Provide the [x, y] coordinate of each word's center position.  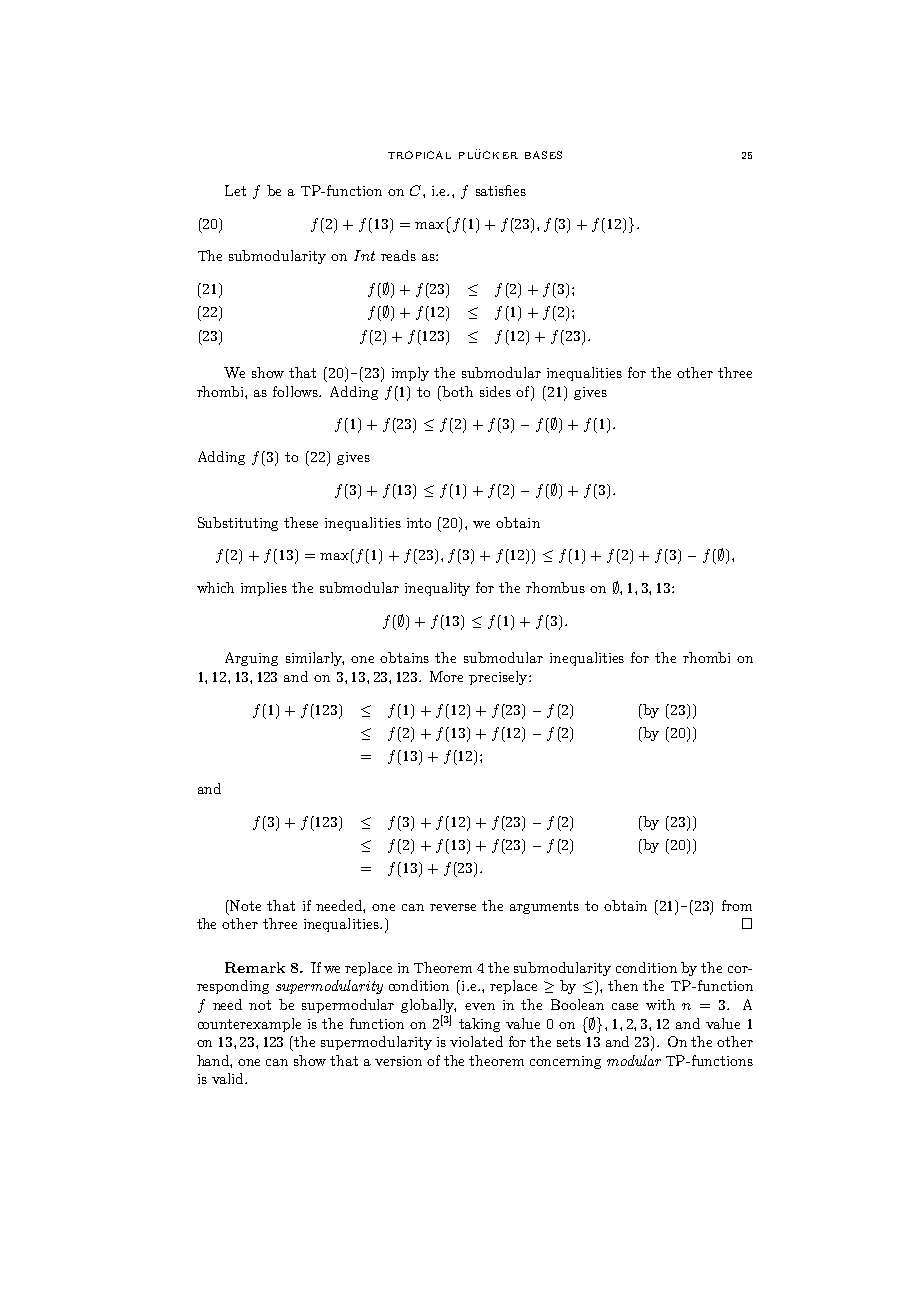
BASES [543, 155]
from [737, 905]
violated [476, 1041]
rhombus [555, 587]
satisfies [501, 190]
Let [235, 190]
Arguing [251, 659]
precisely [499, 678]
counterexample [249, 1025]
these [301, 522]
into [419, 523]
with [660, 1004]
